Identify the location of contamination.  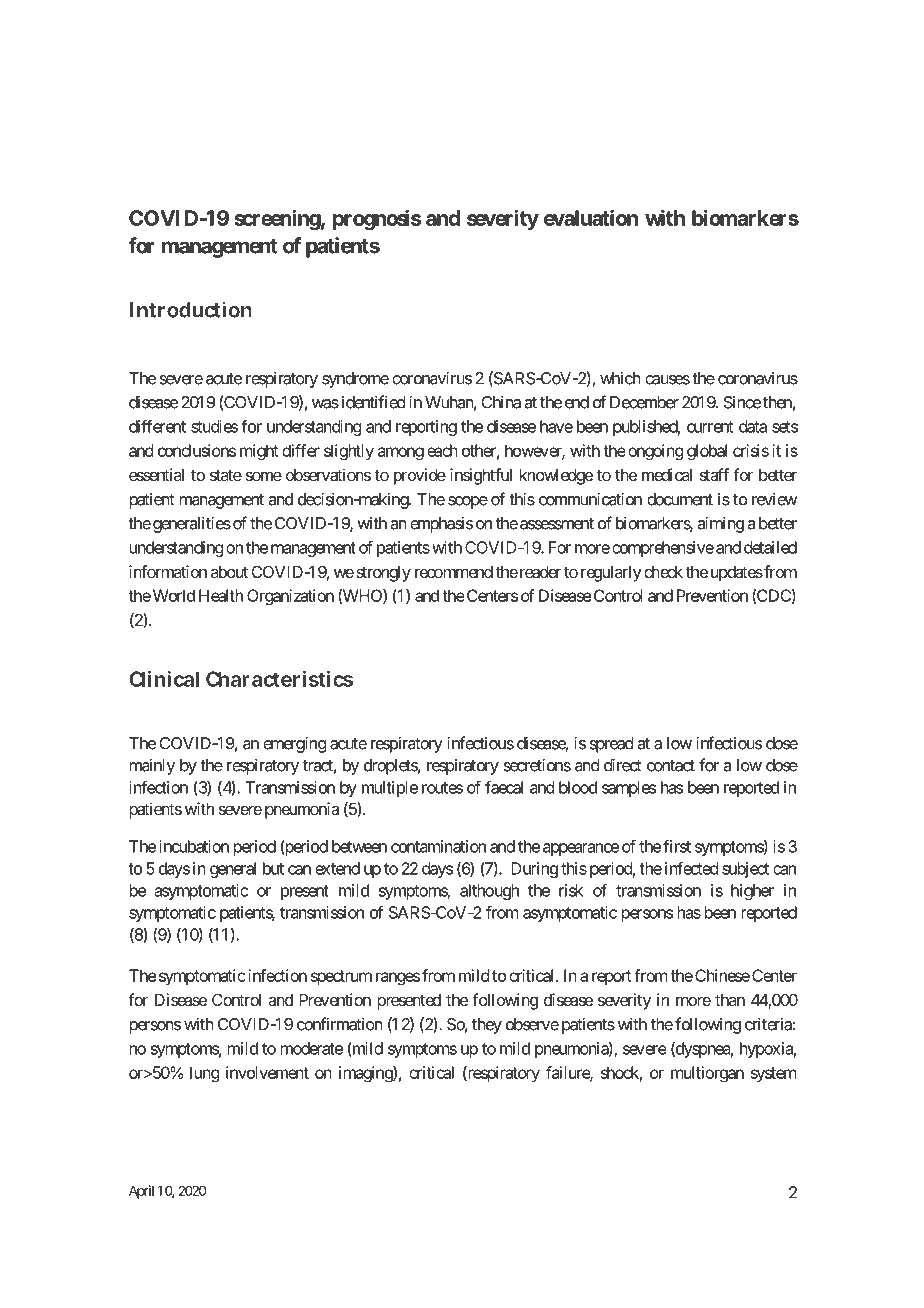
(438, 846).
